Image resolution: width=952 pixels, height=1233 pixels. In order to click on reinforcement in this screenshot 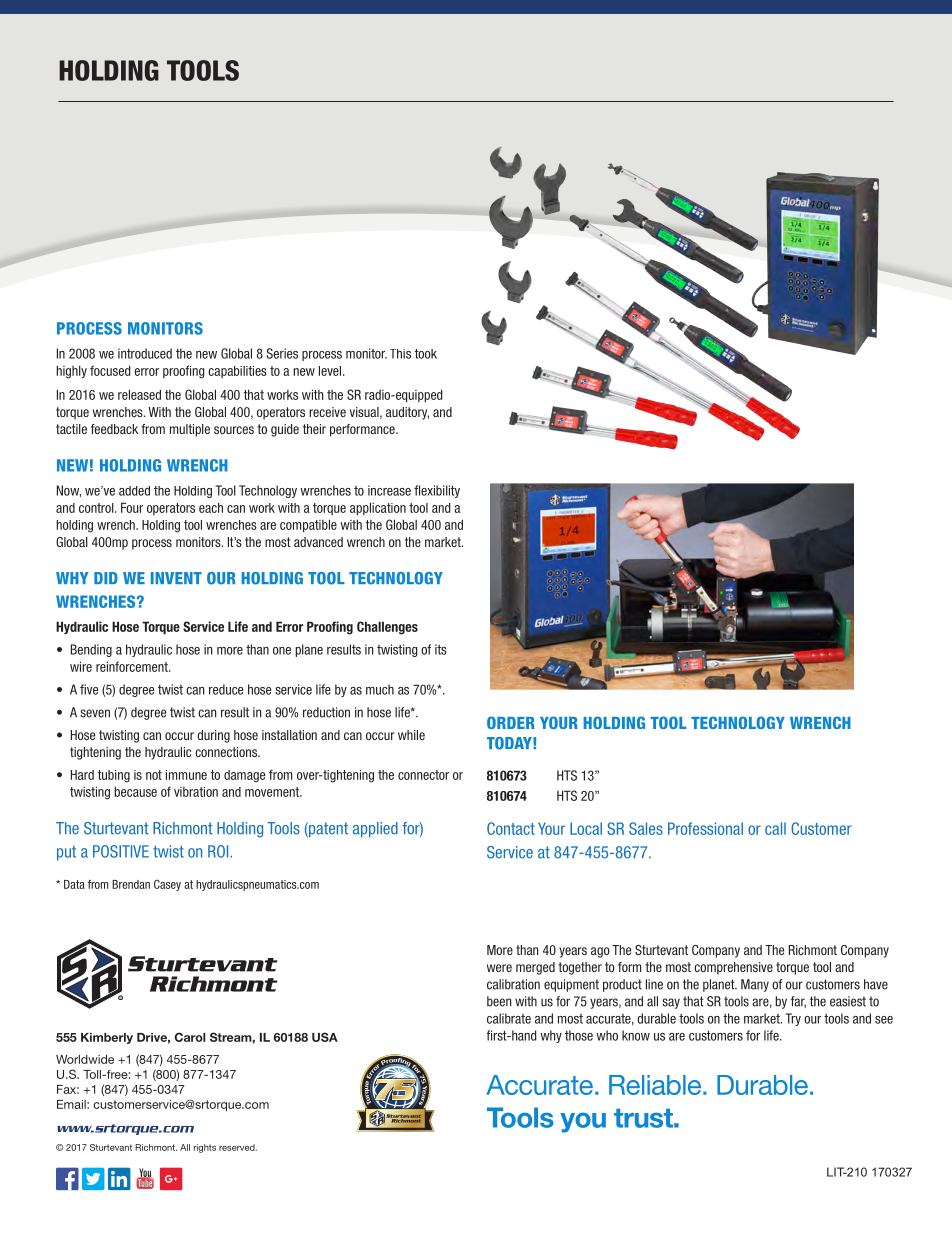, I will do `click(133, 666)`.
